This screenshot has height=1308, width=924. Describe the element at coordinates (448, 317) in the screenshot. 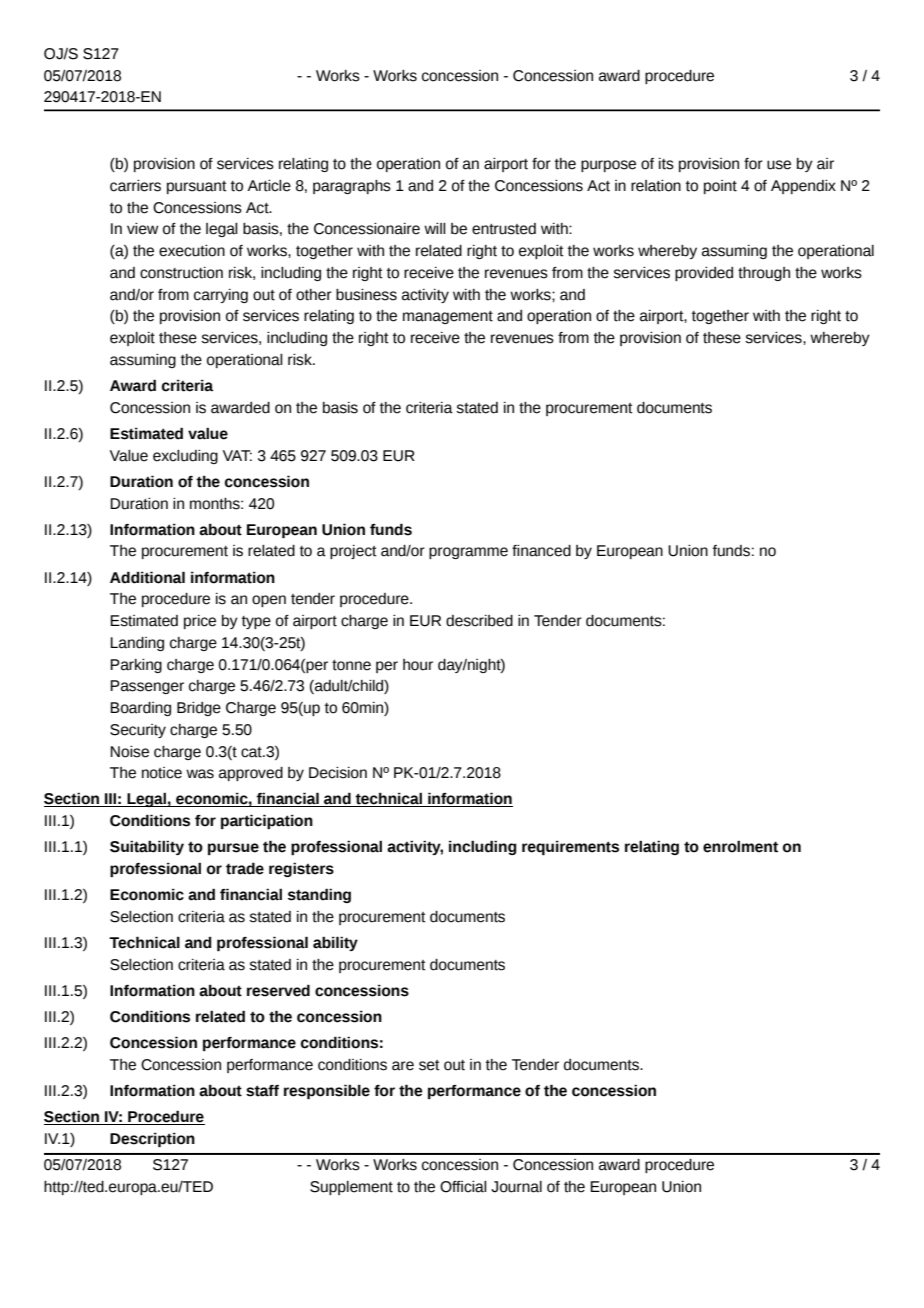

I see `management` at that location.
